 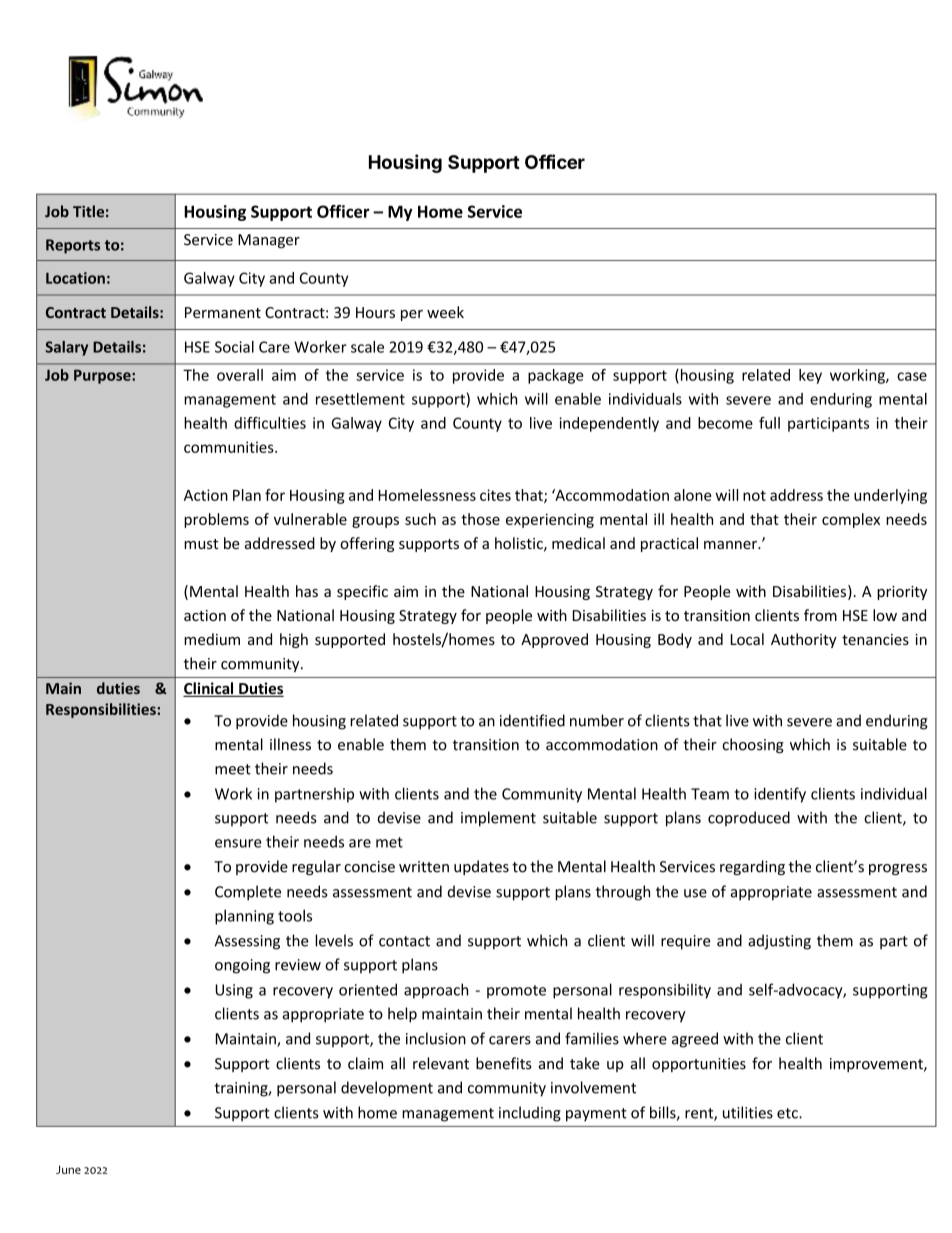 What do you see at coordinates (75, 278) in the screenshot?
I see `Location` at bounding box center [75, 278].
